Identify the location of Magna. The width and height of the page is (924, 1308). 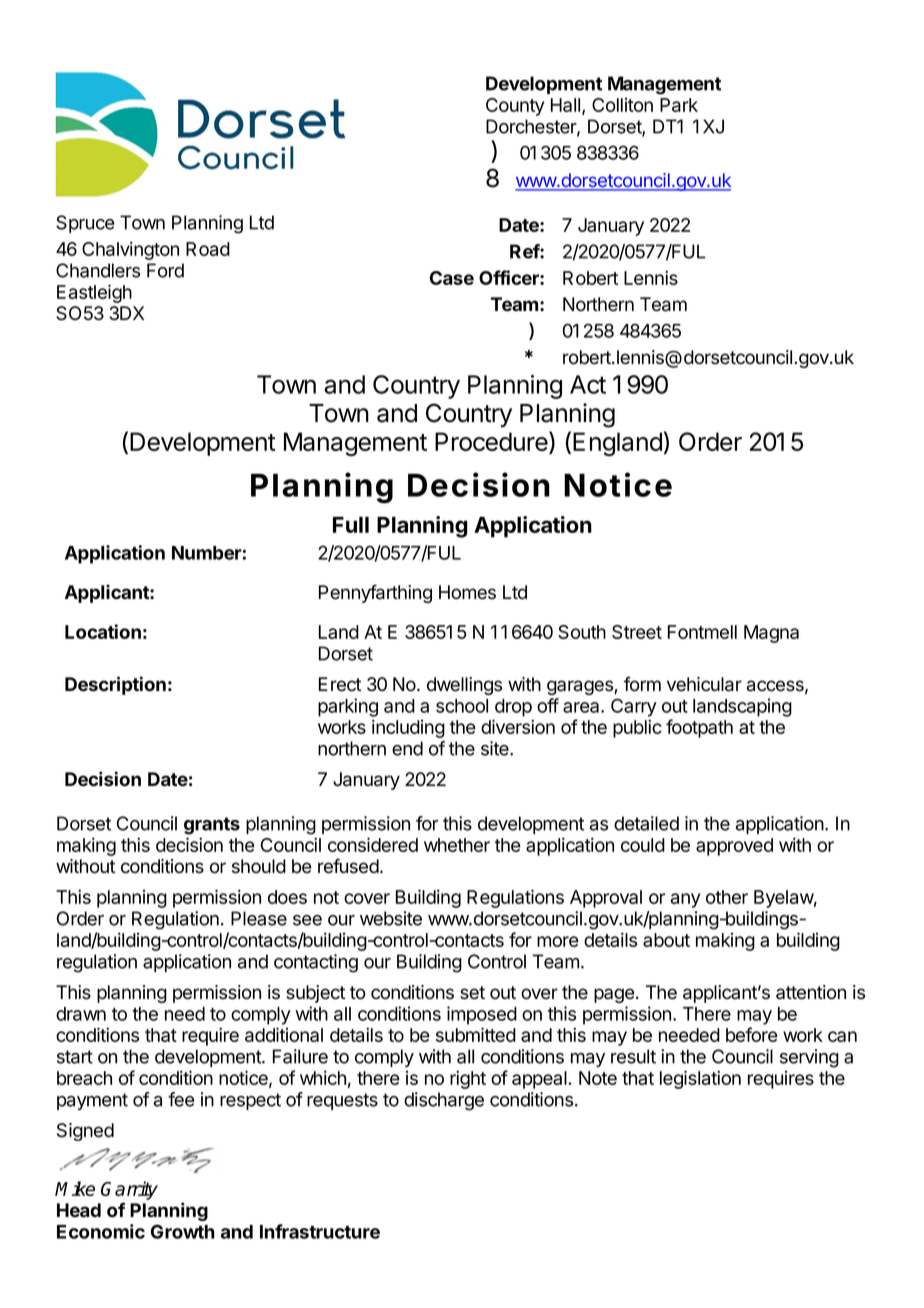
(771, 634).
